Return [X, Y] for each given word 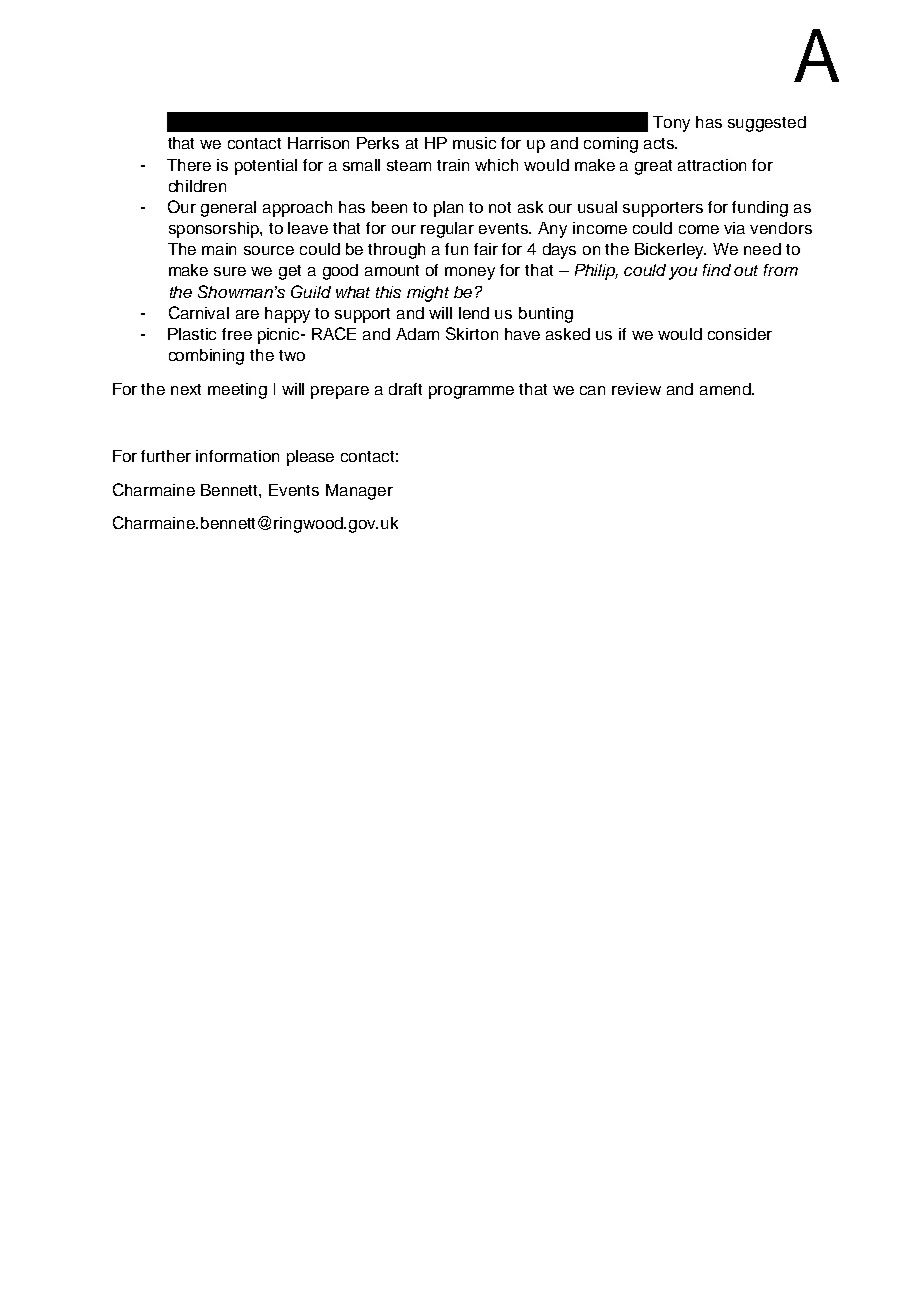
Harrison [318, 143]
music [474, 143]
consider [740, 334]
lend [474, 313]
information [237, 456]
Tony [671, 124]
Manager [359, 492]
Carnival [199, 312]
